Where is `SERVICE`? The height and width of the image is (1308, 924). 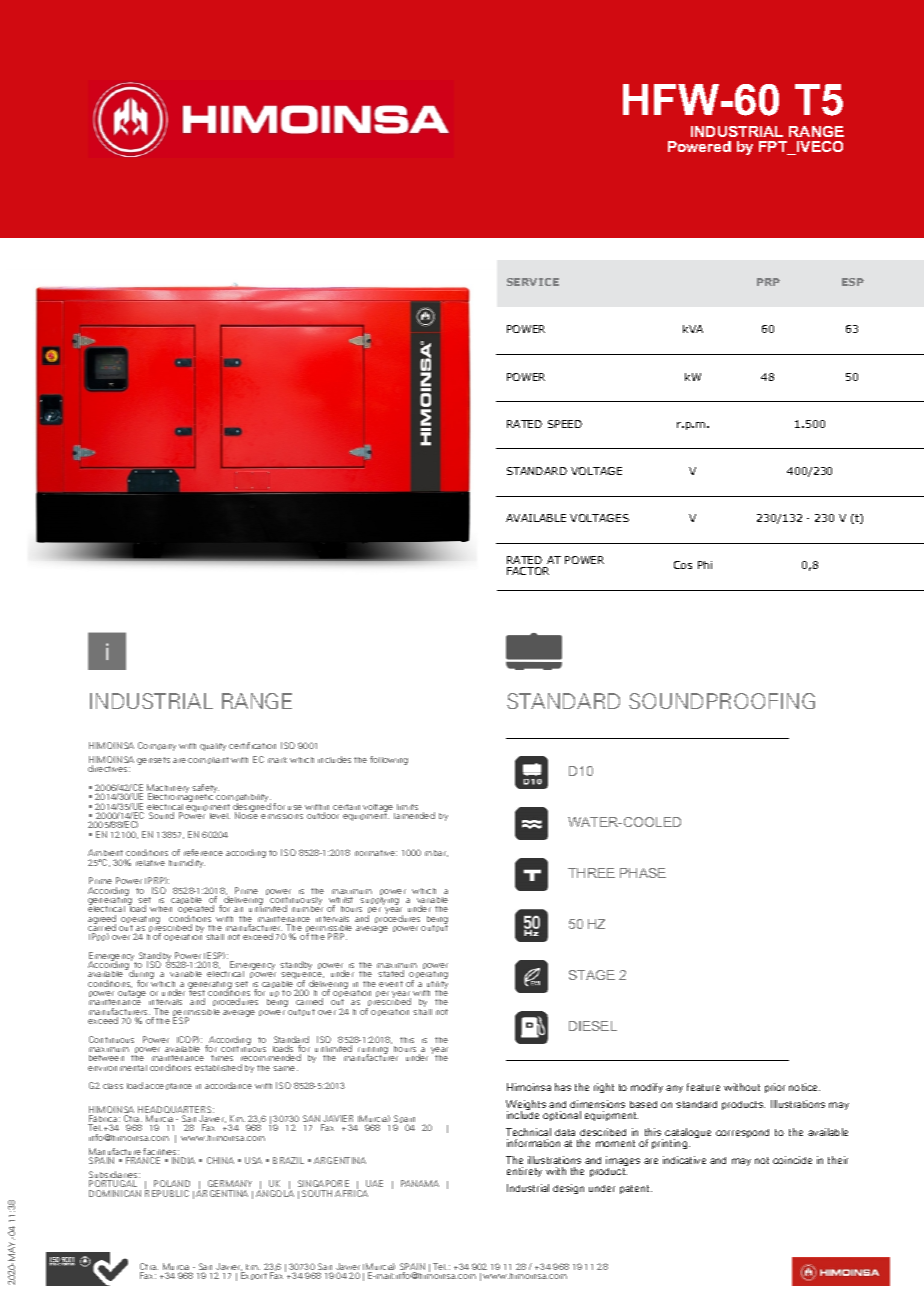
SERVICE is located at coordinates (533, 282).
